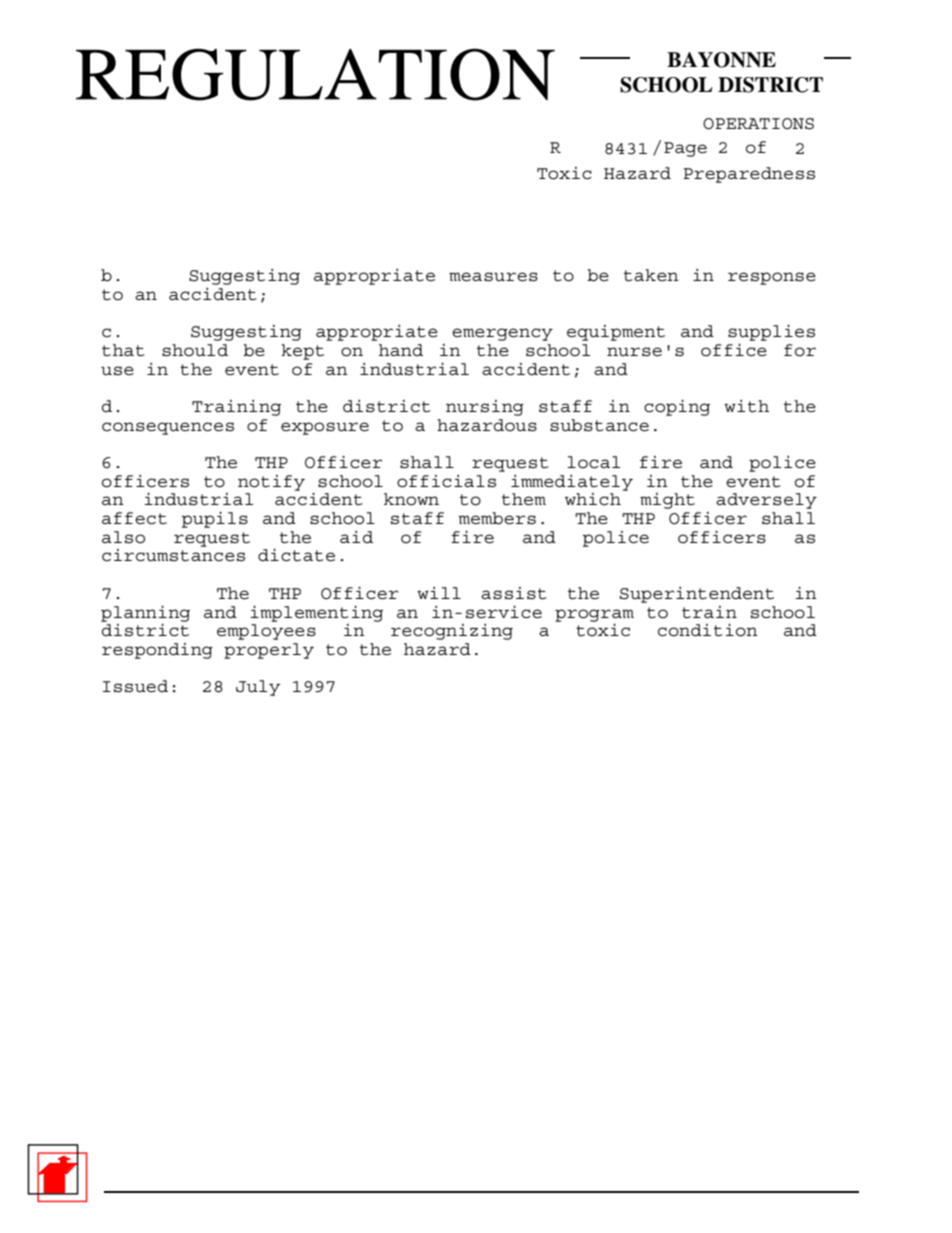 This document has width=952, height=1233. What do you see at coordinates (758, 124) in the document?
I see `OPERATIONS` at bounding box center [758, 124].
